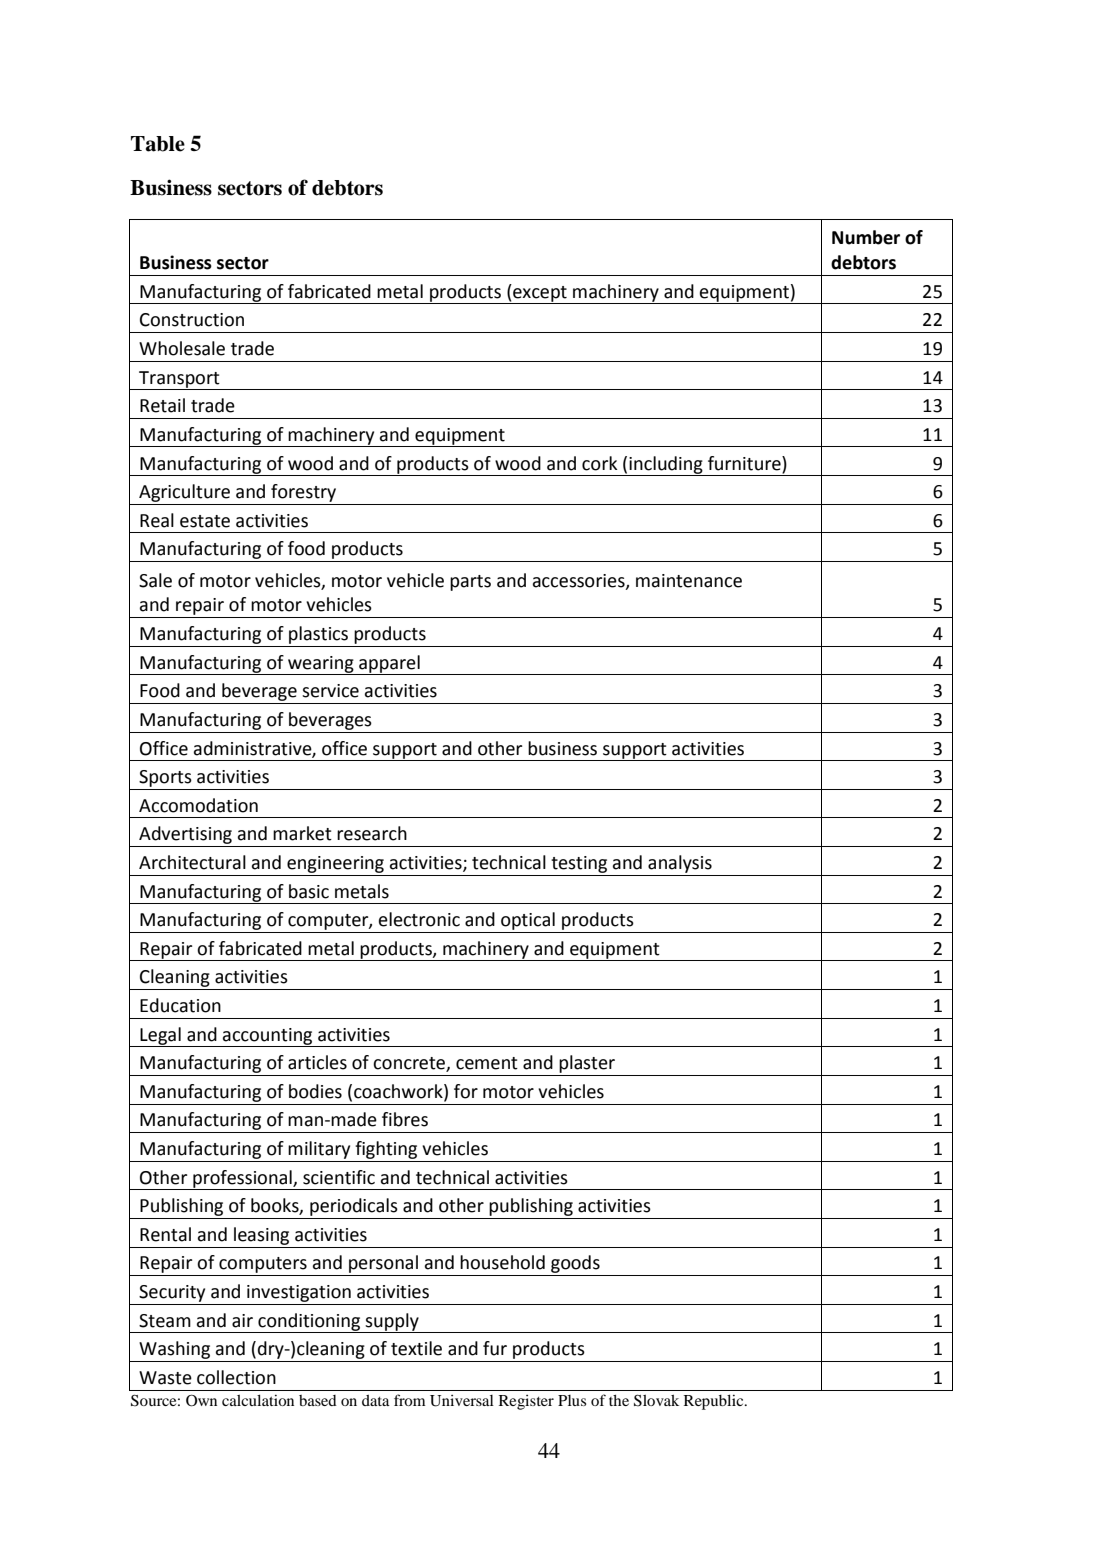  I want to click on Number, so click(866, 237).
